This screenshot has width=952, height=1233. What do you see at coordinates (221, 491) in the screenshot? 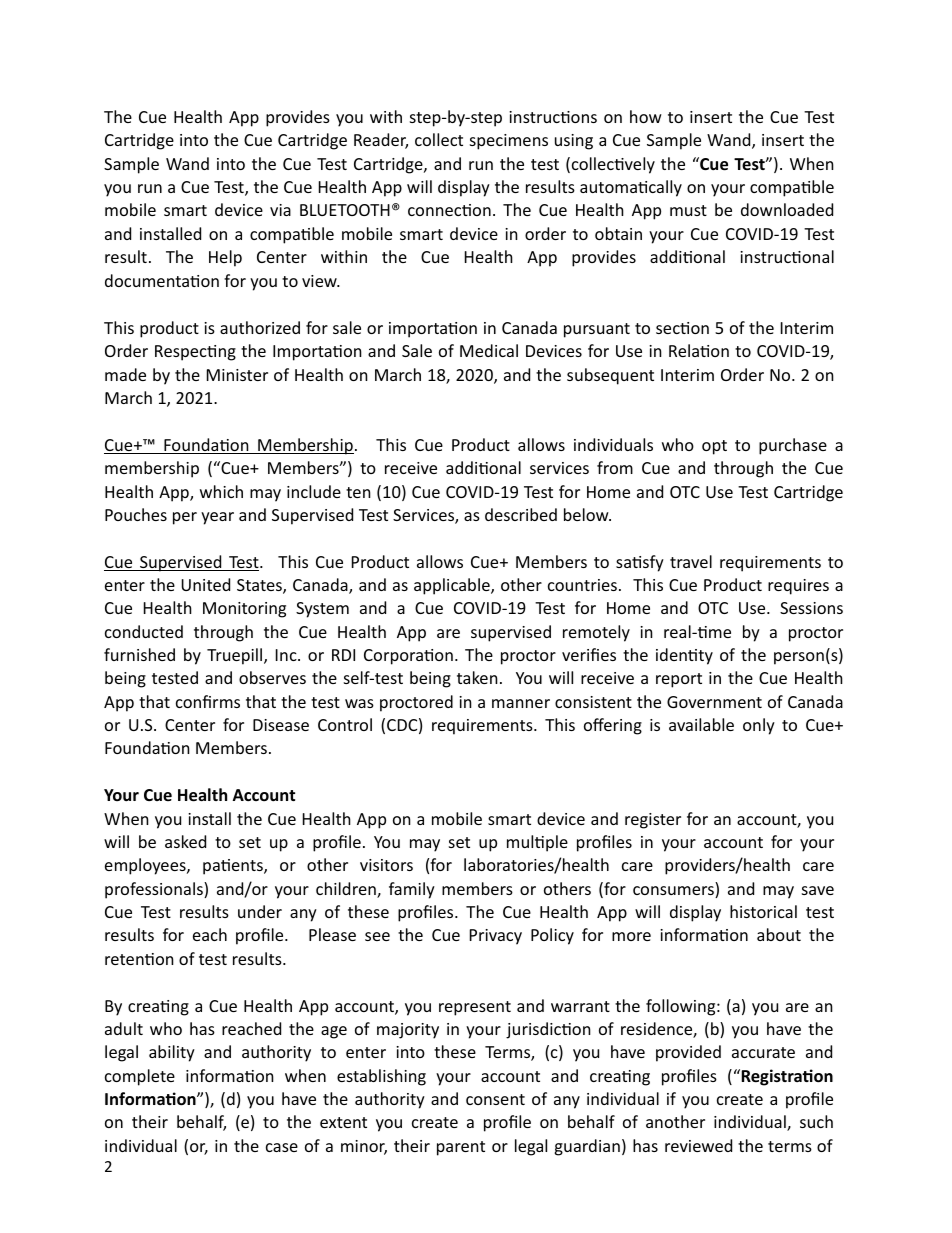
I see `which` at bounding box center [221, 491].
